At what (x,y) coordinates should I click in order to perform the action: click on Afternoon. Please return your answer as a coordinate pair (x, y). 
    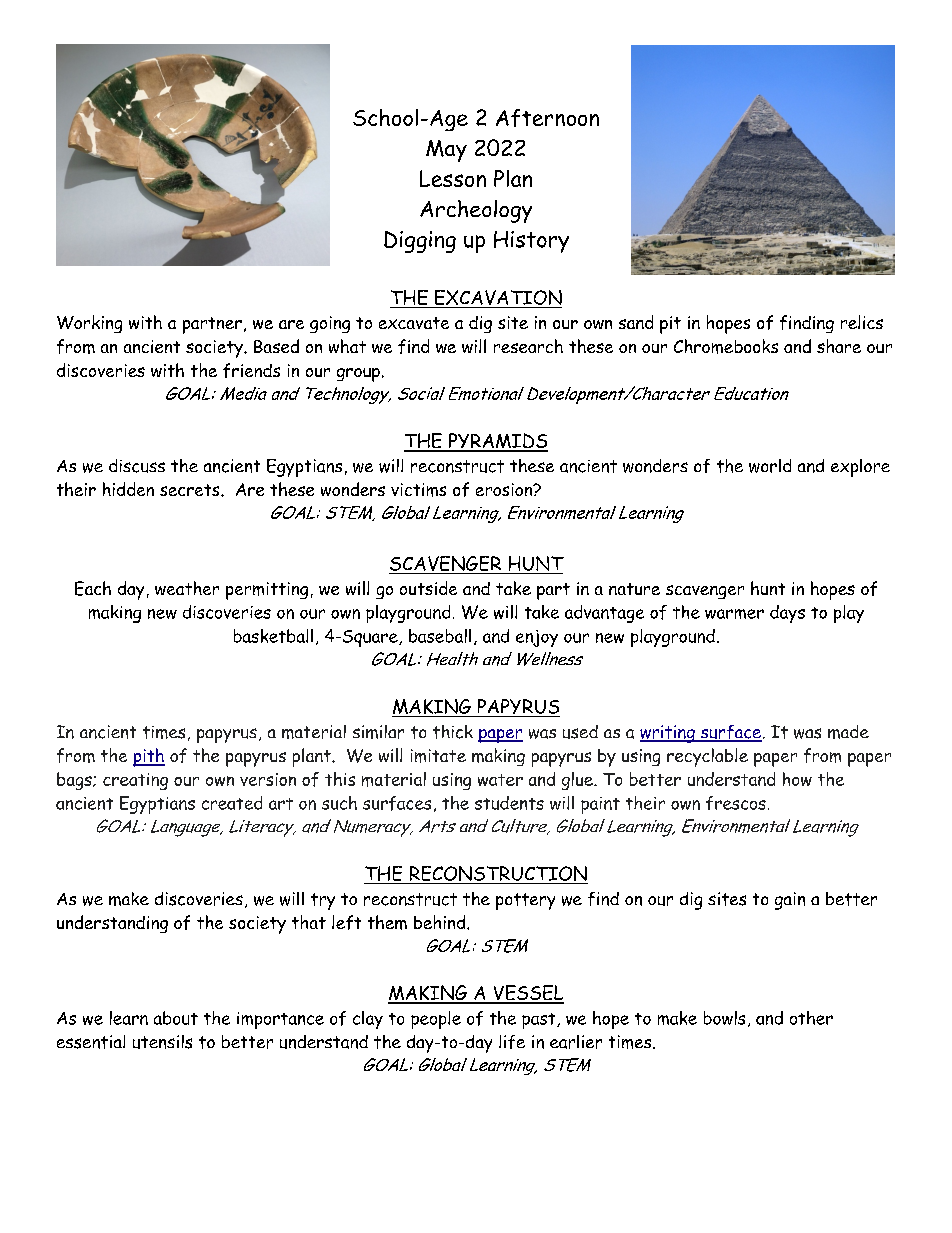
    Looking at the image, I should click on (547, 118).
